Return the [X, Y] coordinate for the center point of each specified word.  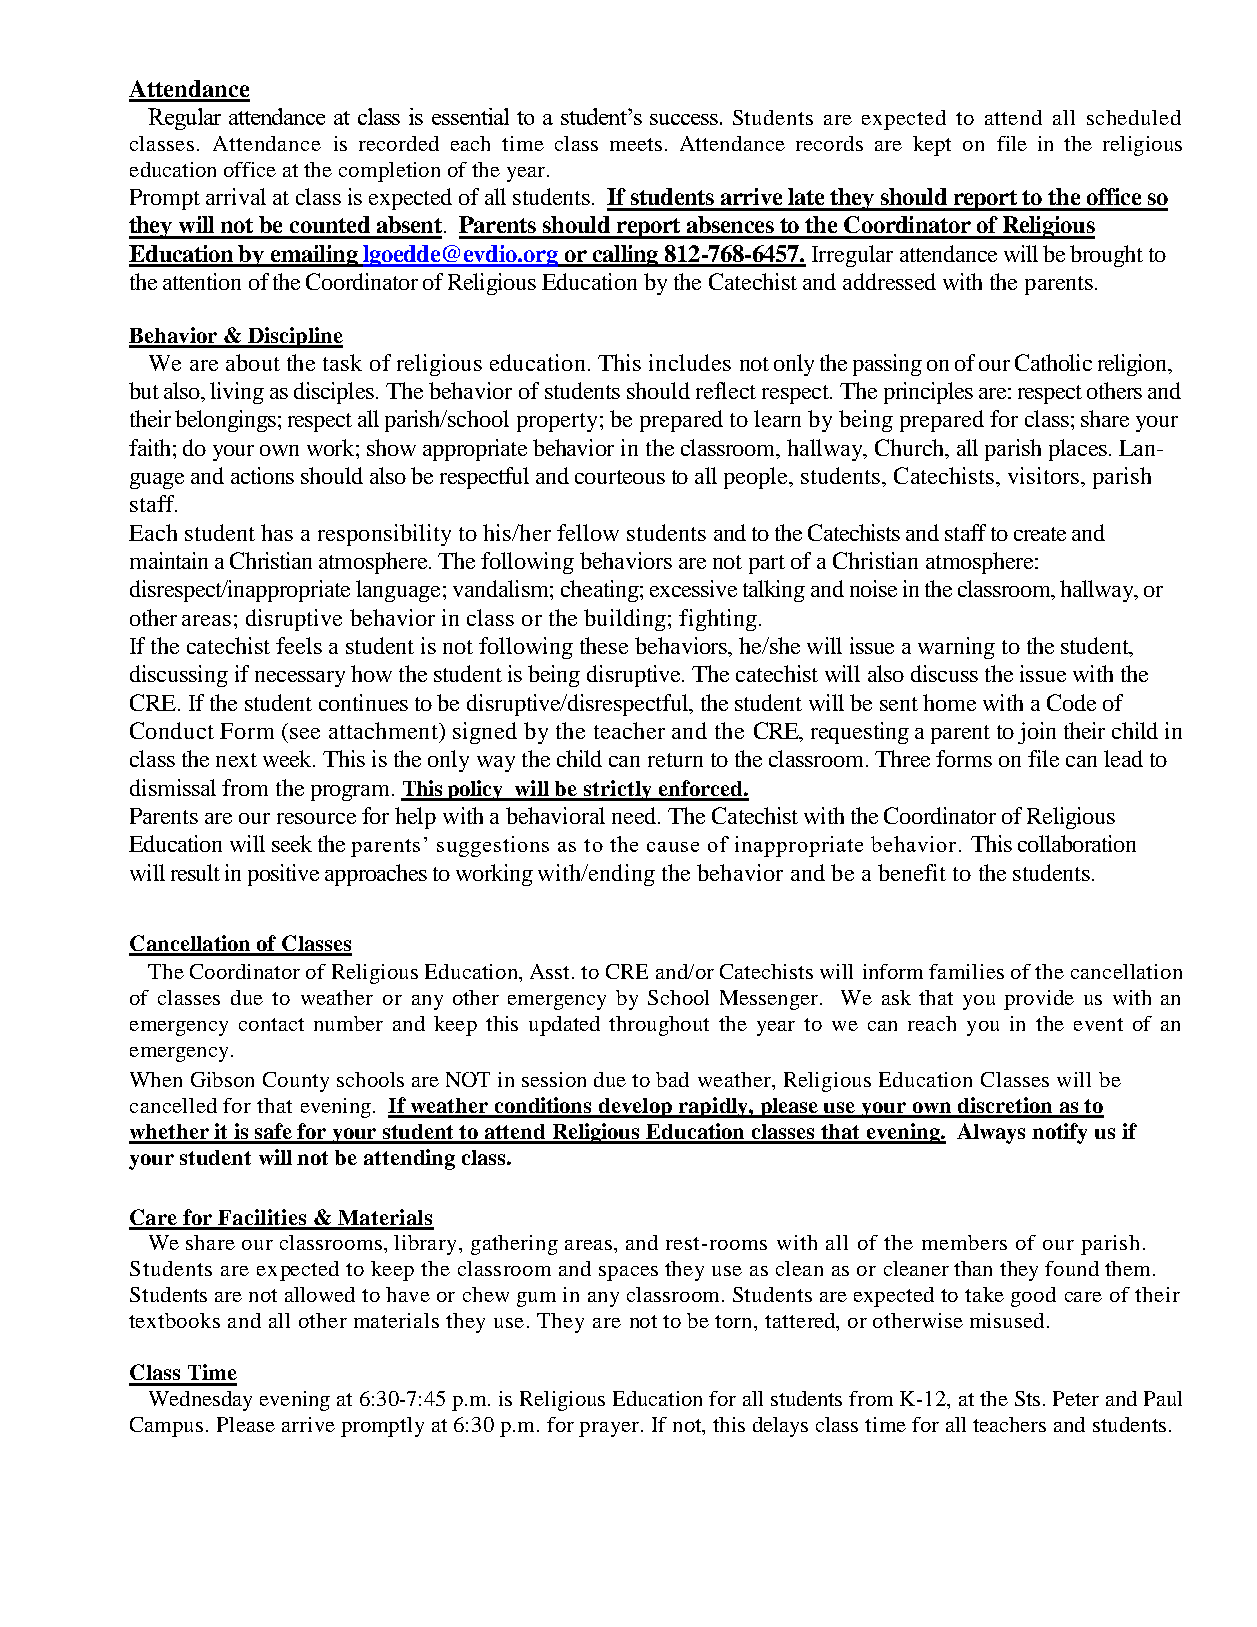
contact [271, 1024]
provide [1039, 1000]
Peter [1076, 1398]
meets [636, 144]
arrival [236, 196]
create [1040, 534]
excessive [693, 588]
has [277, 532]
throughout [659, 1026]
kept [932, 146]
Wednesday [200, 1401]
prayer [609, 1429]
